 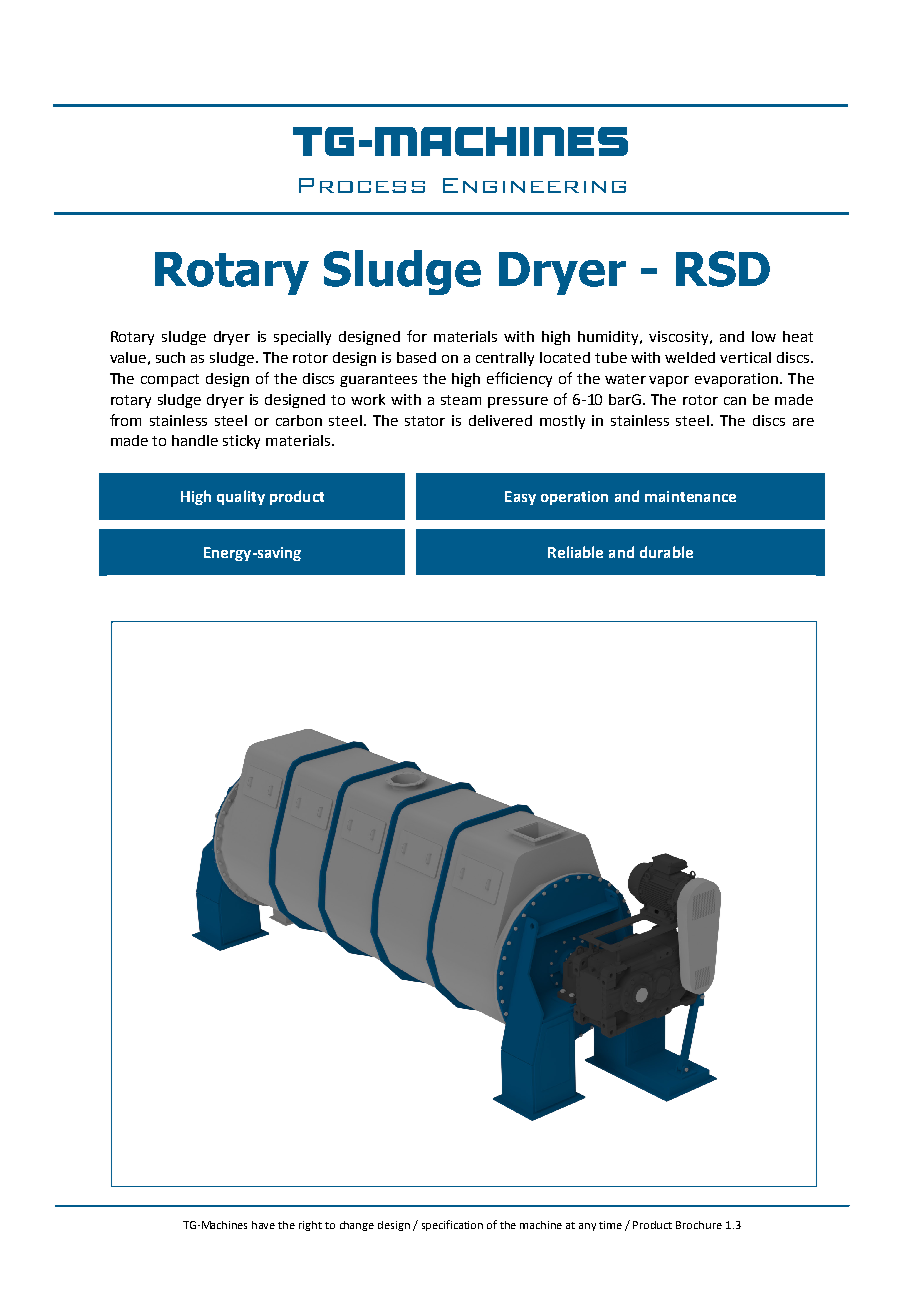 I want to click on durable, so click(x=666, y=552).
